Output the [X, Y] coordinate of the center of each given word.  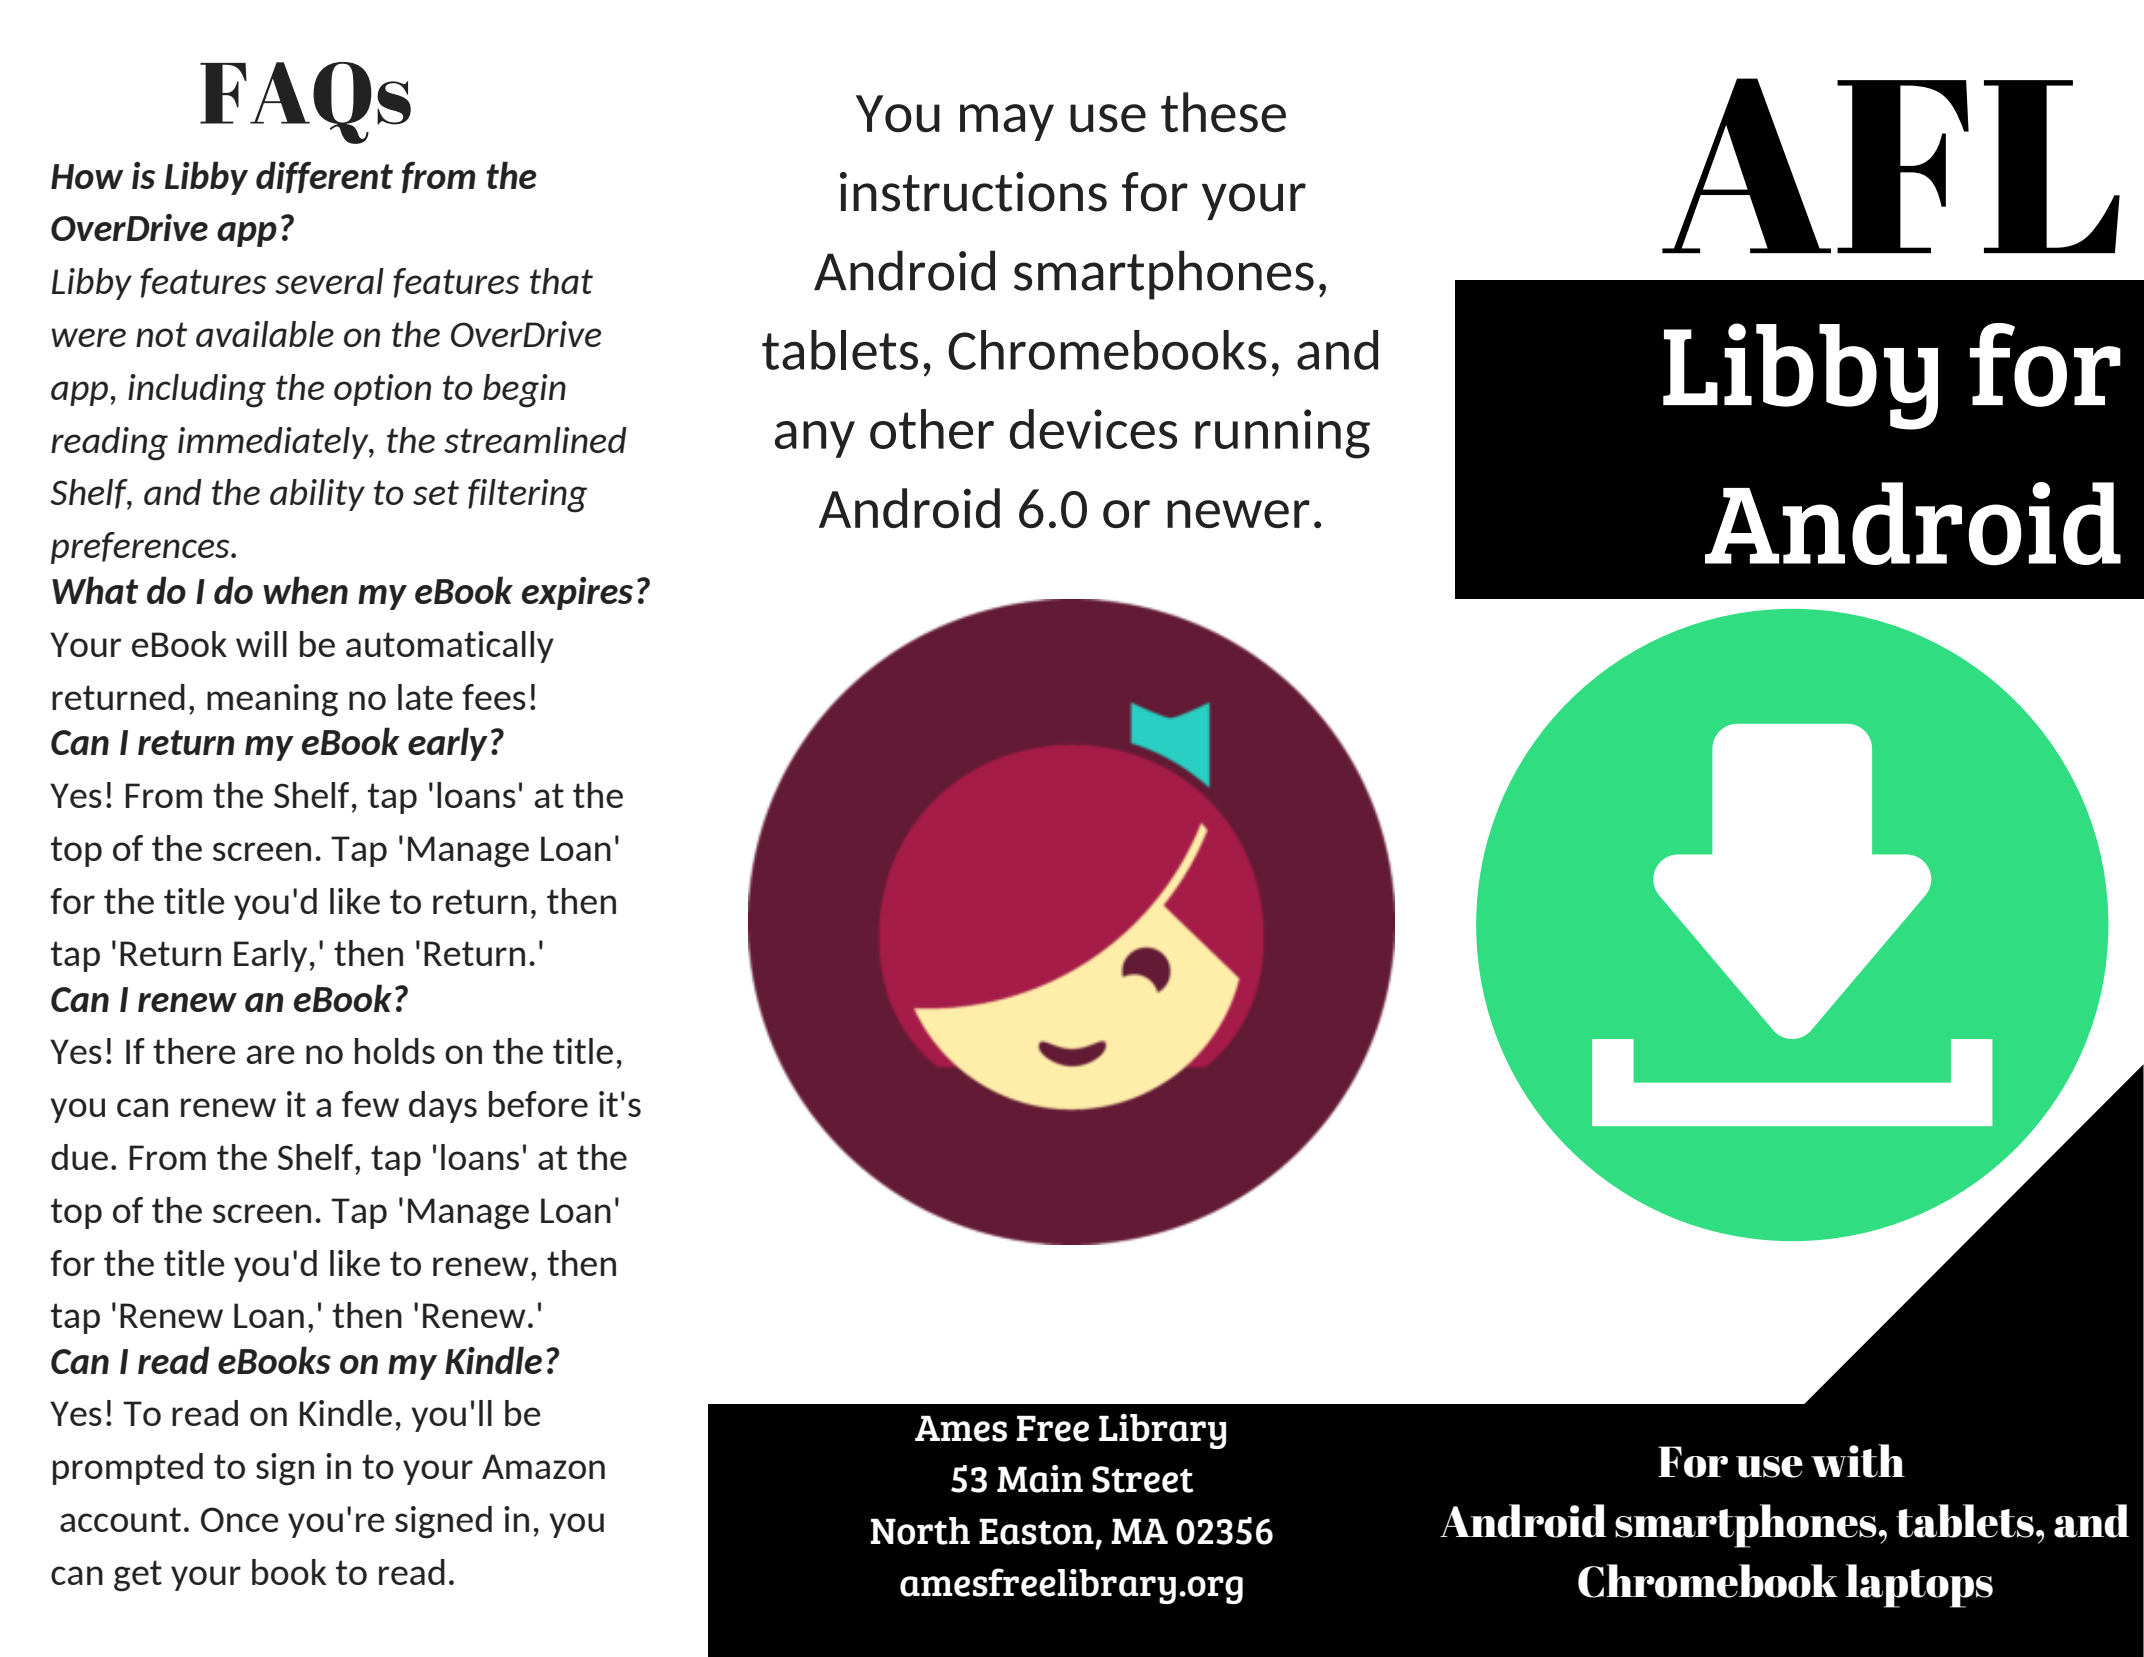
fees [494, 697]
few [370, 1104]
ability [317, 495]
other [932, 429]
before [538, 1104]
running [1282, 434]
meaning [272, 700]
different [324, 177]
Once [240, 1519]
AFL [1891, 165]
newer [1238, 514]
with [1858, 1461]
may [1007, 122]
